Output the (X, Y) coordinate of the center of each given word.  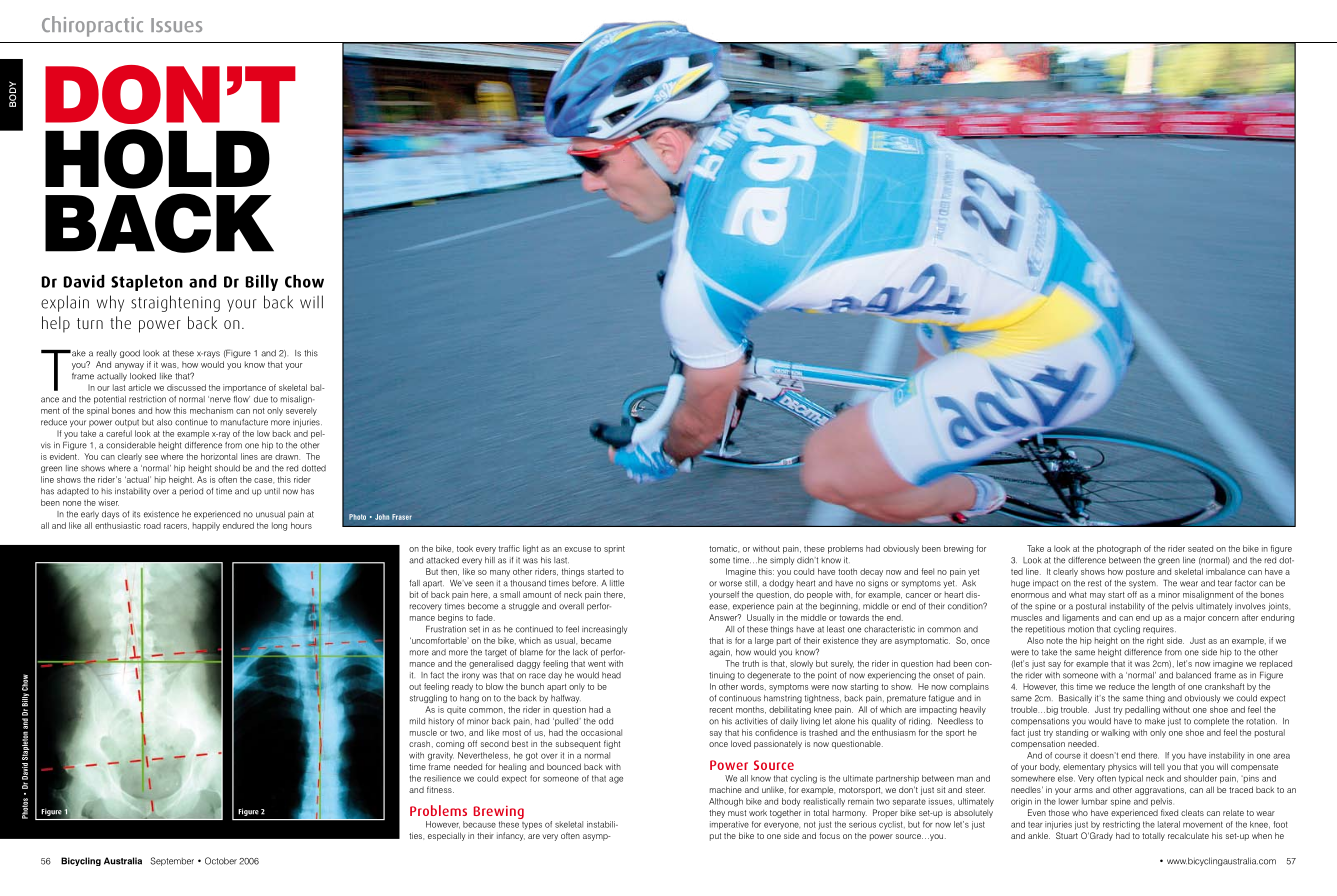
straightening (175, 303)
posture (1140, 573)
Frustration (446, 629)
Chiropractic (92, 26)
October (221, 861)
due (261, 399)
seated (1200, 548)
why (110, 303)
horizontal (219, 456)
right (1155, 641)
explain (65, 303)
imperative (729, 825)
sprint (614, 549)
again (720, 653)
